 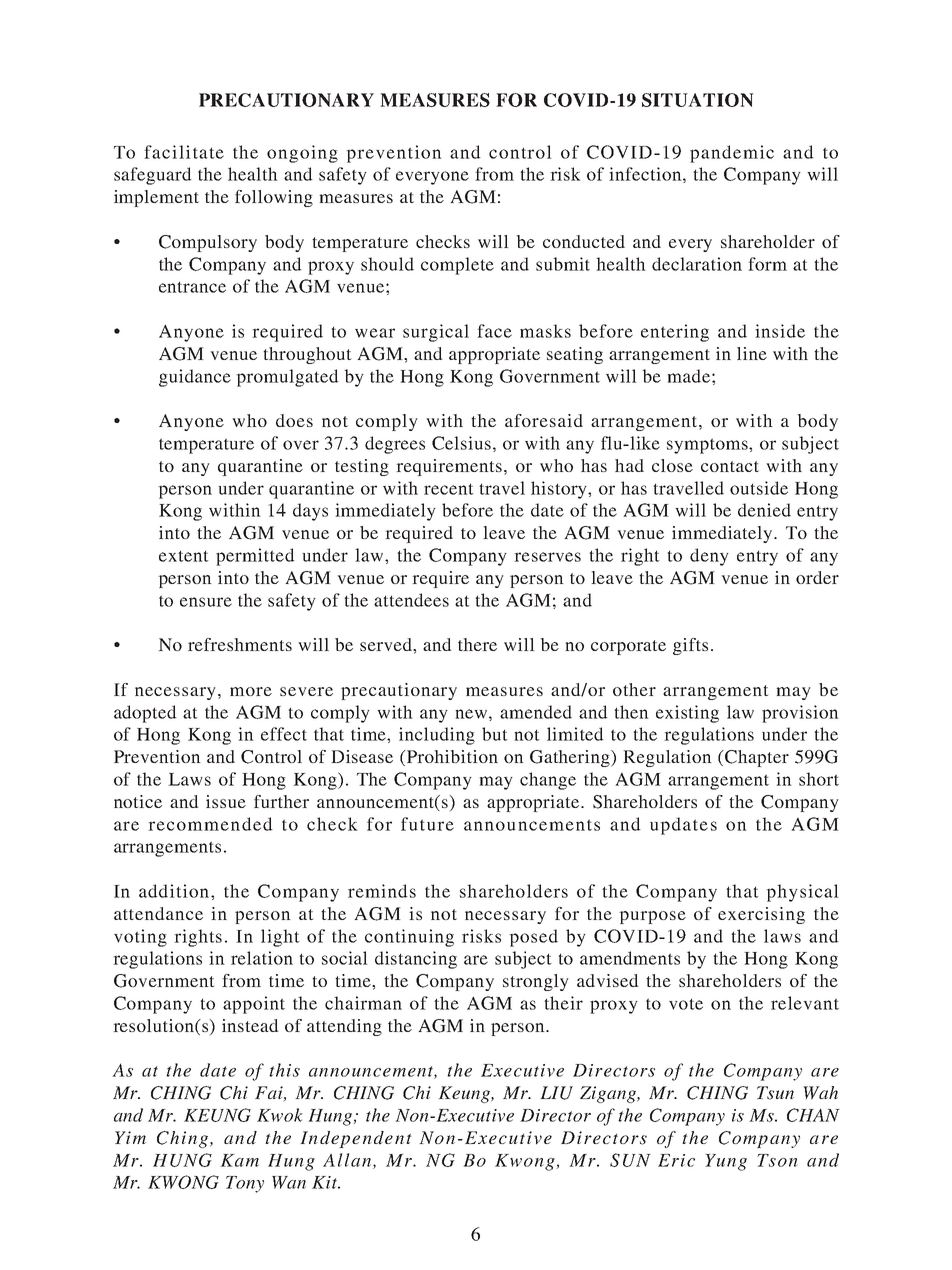 I want to click on LIU, so click(x=556, y=1093).
